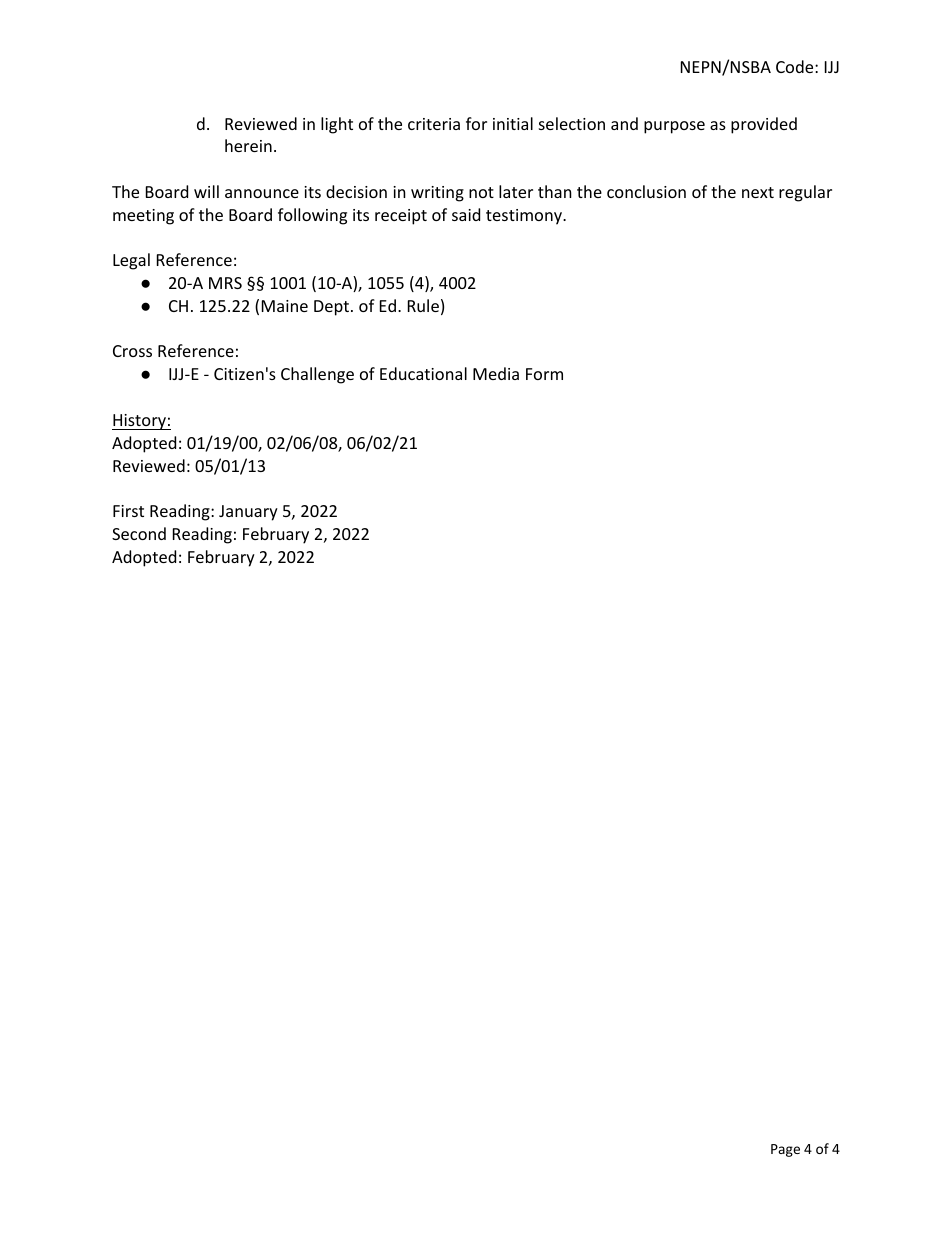  I want to click on provided, so click(764, 125).
